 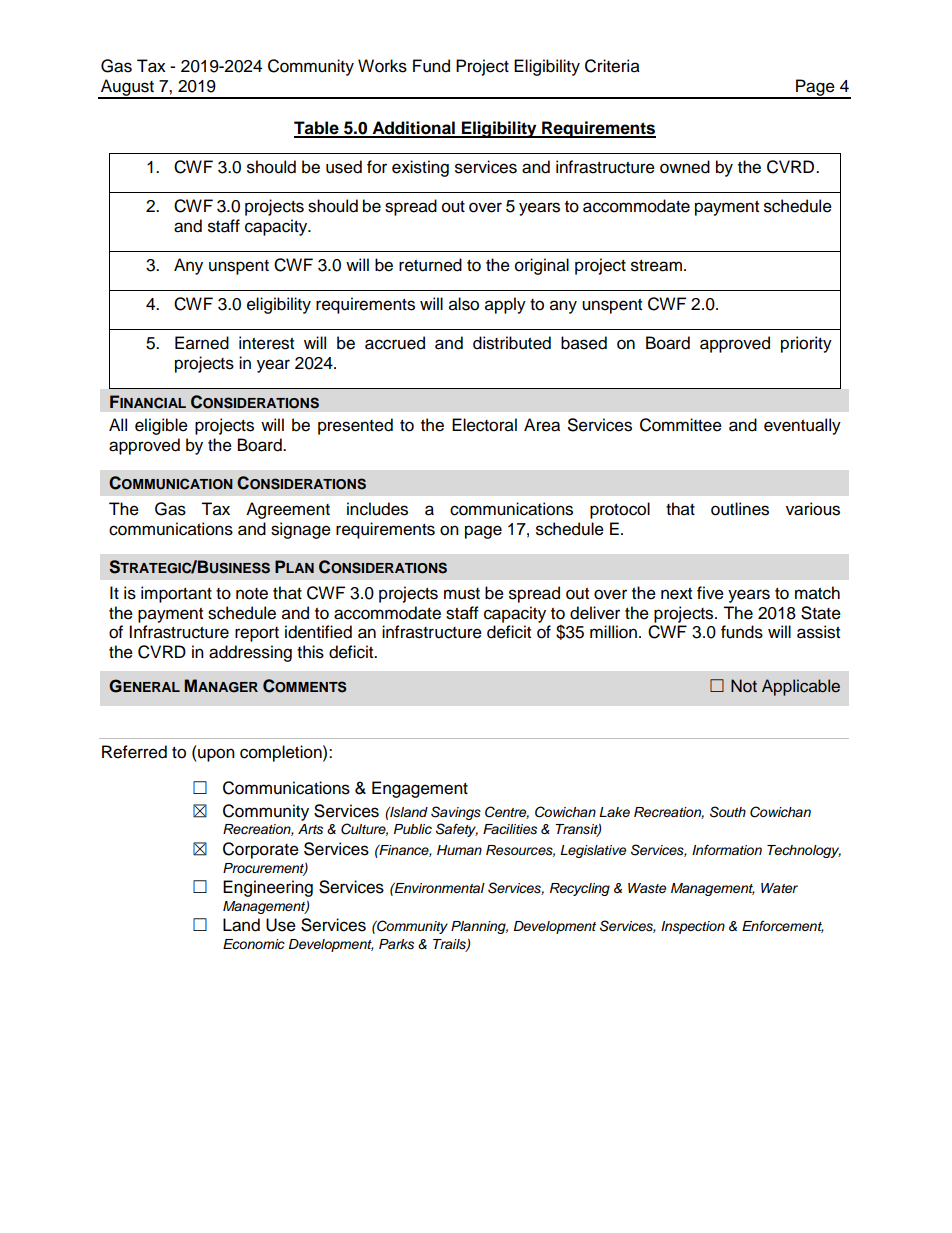 I want to click on distributed, so click(x=512, y=343).
